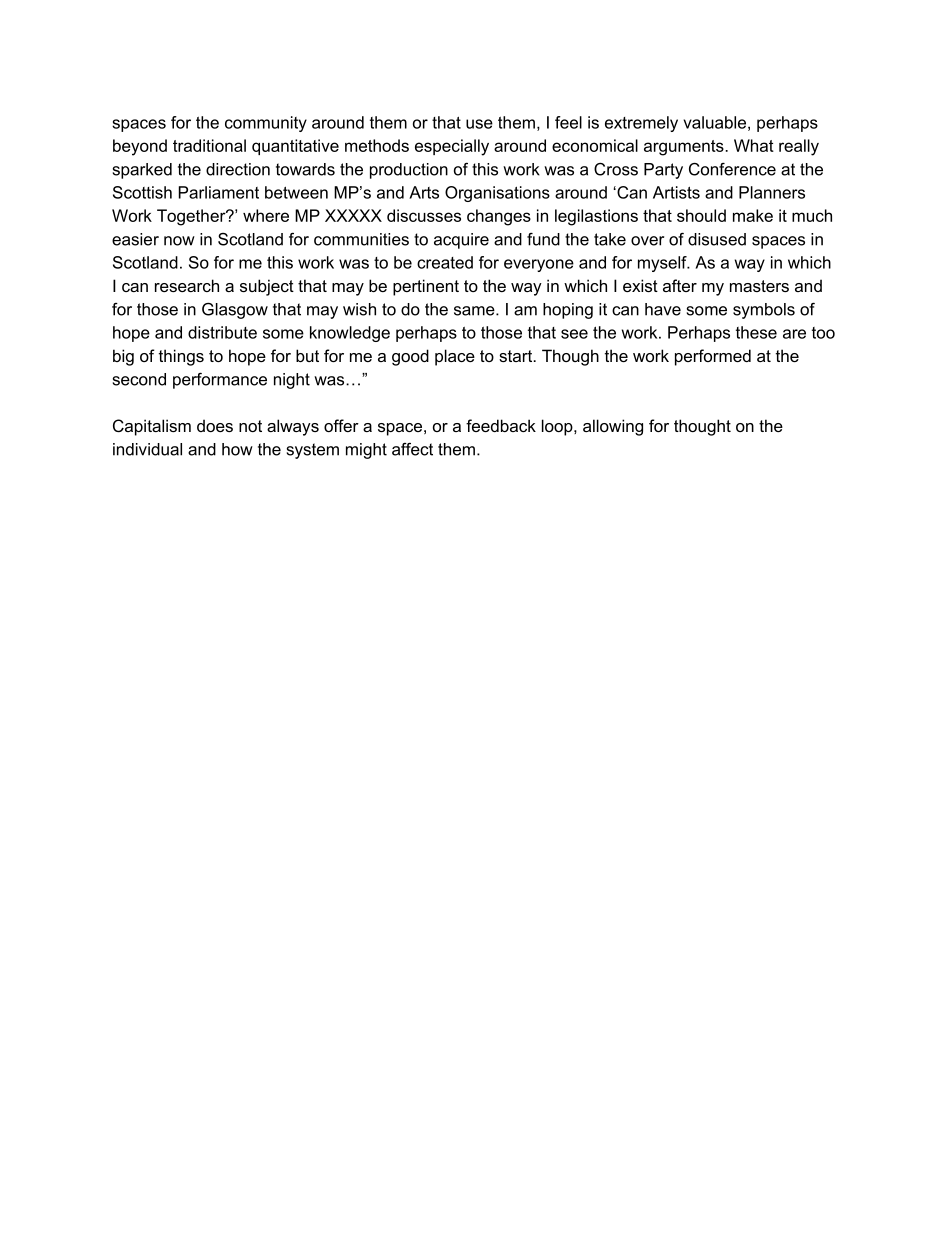  Describe the element at coordinates (209, 145) in the image. I see `traditional` at that location.
